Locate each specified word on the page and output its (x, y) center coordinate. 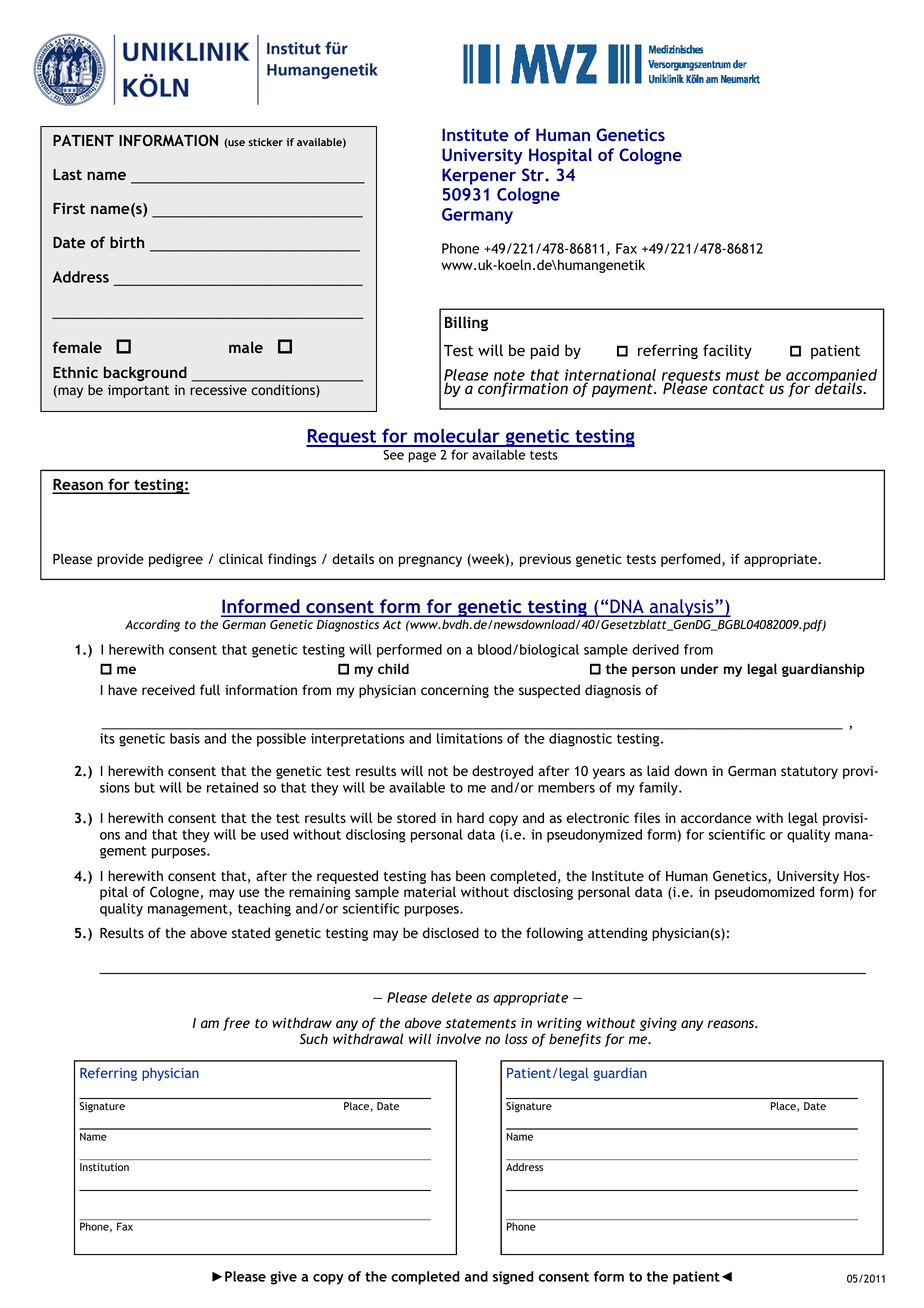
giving (658, 1024)
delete (452, 997)
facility (727, 351)
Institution (104, 1167)
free (236, 1024)
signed (513, 1278)
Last (67, 174)
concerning (455, 691)
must (743, 375)
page (422, 457)
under (700, 668)
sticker (265, 142)
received (168, 689)
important (139, 391)
